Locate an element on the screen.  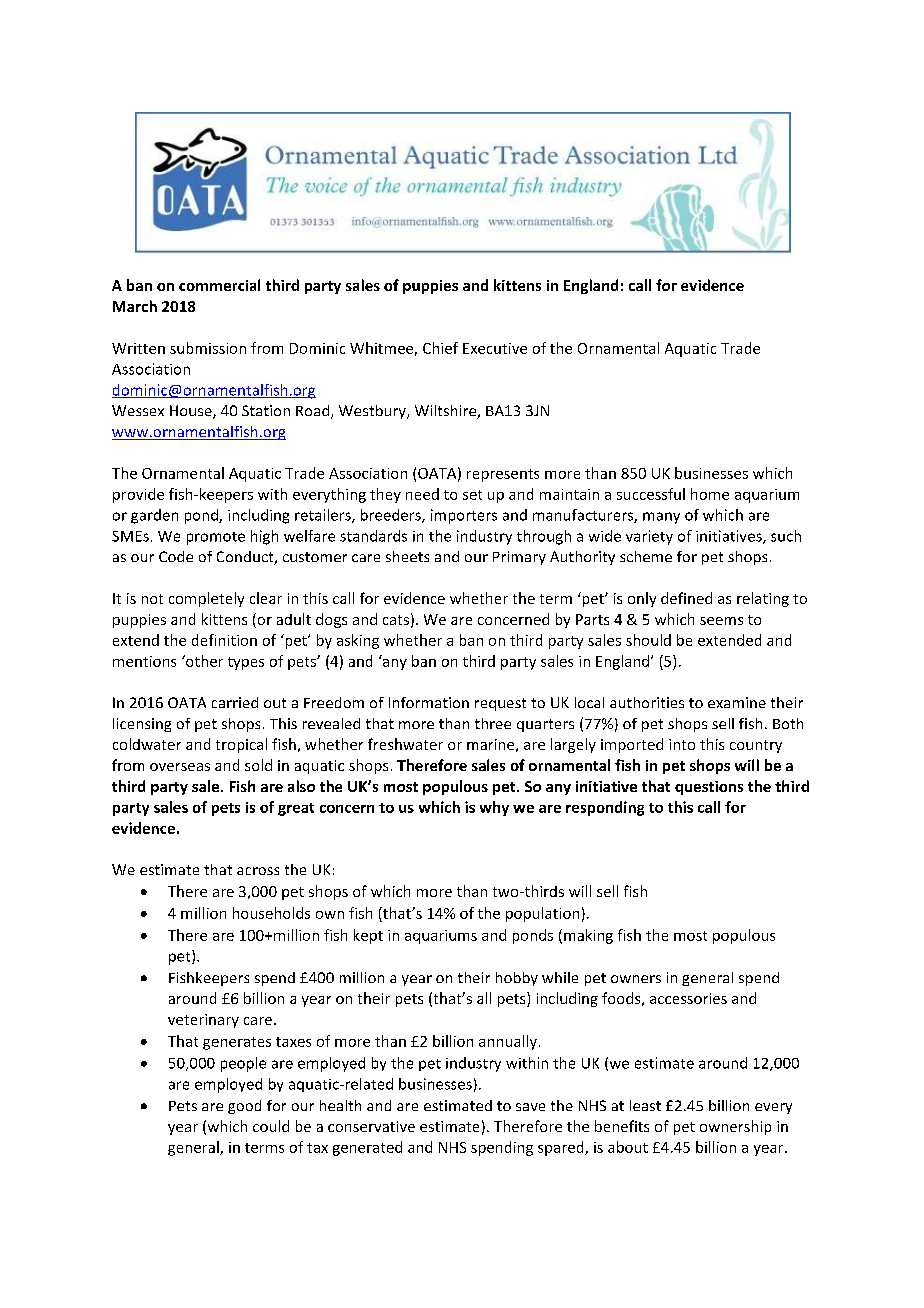
good is located at coordinates (244, 1107).
